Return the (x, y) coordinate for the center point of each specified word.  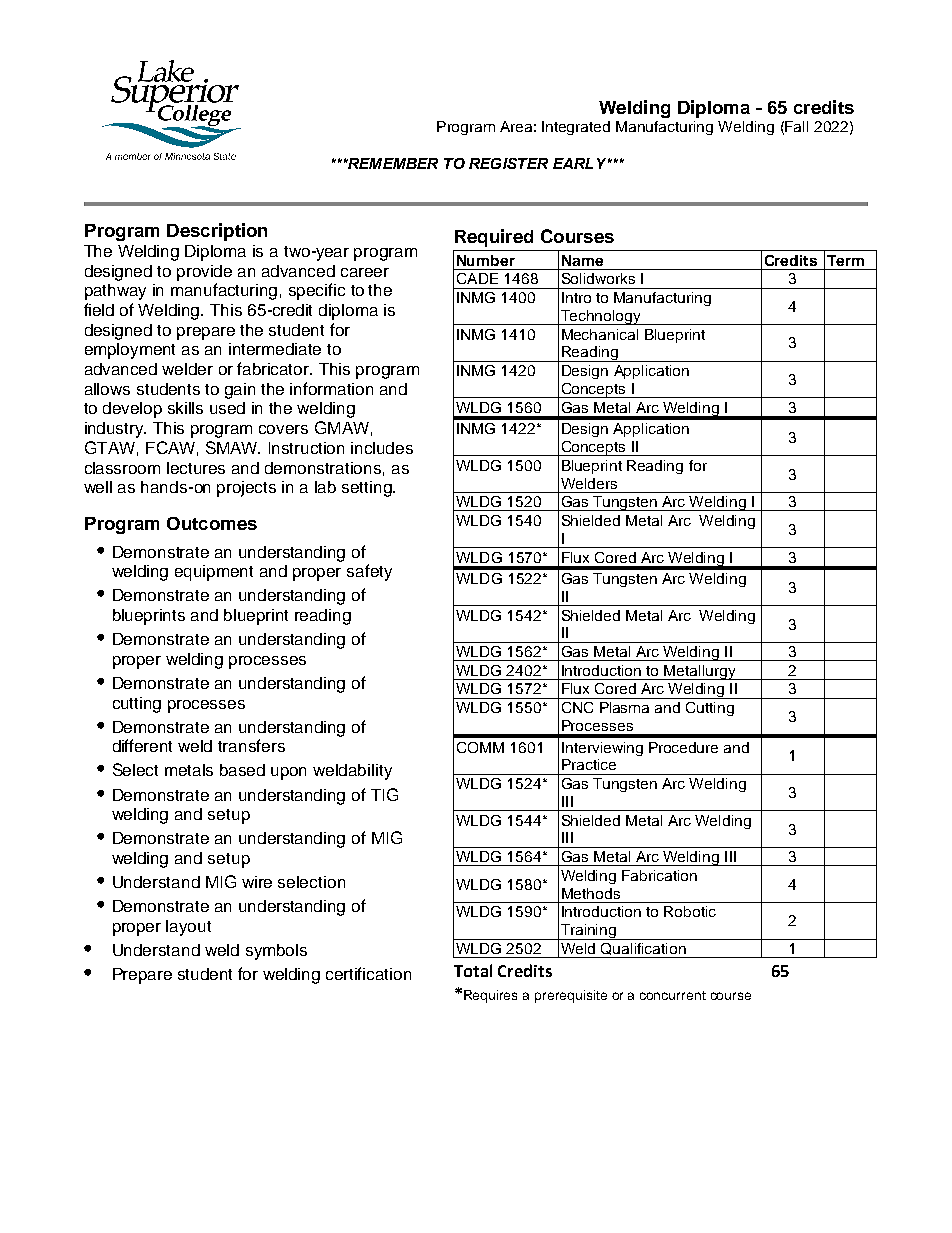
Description (217, 232)
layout (188, 928)
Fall (796, 126)
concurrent (673, 995)
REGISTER (508, 163)
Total (473, 970)
